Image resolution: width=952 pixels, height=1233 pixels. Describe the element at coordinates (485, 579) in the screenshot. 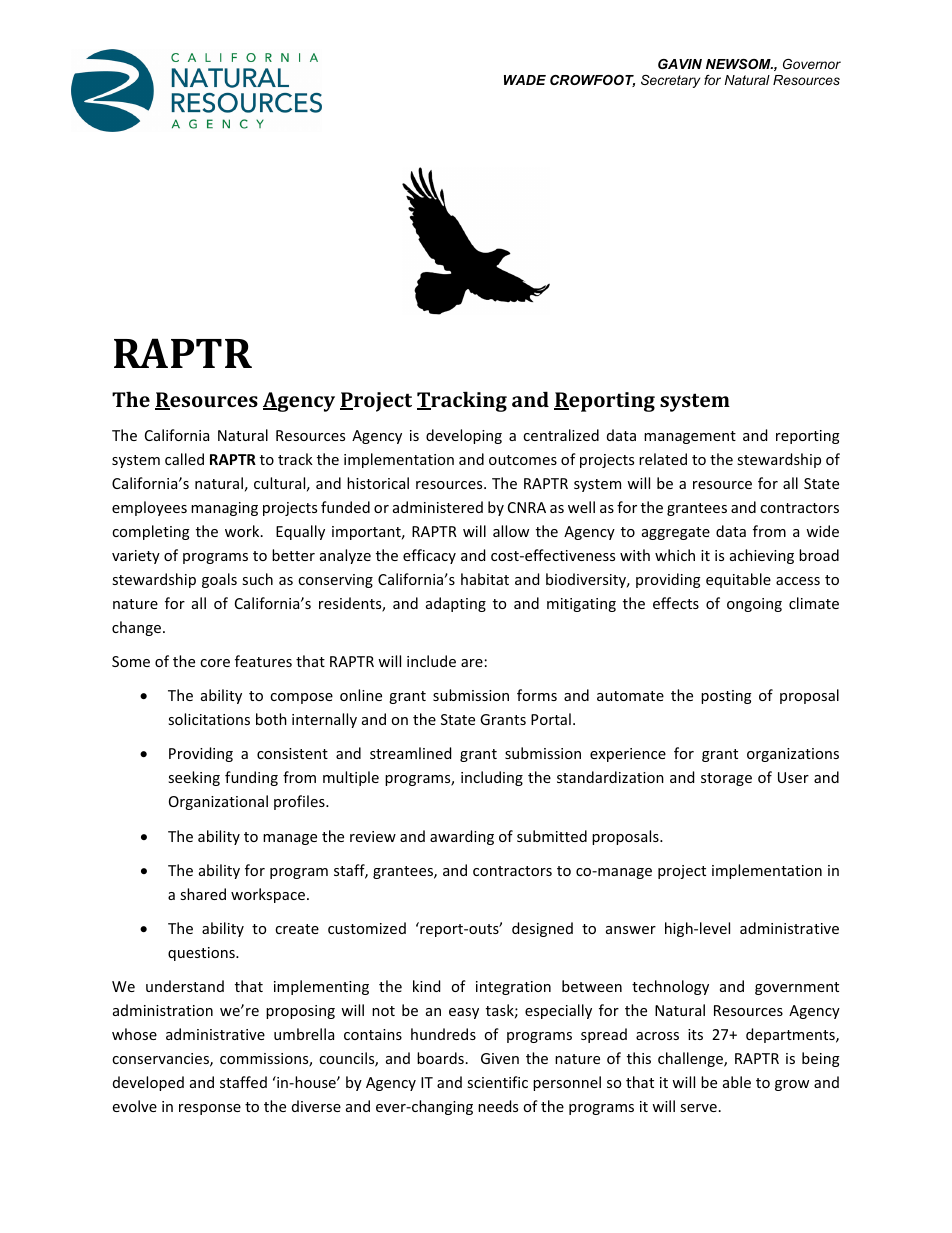

I see `habitat` at that location.
